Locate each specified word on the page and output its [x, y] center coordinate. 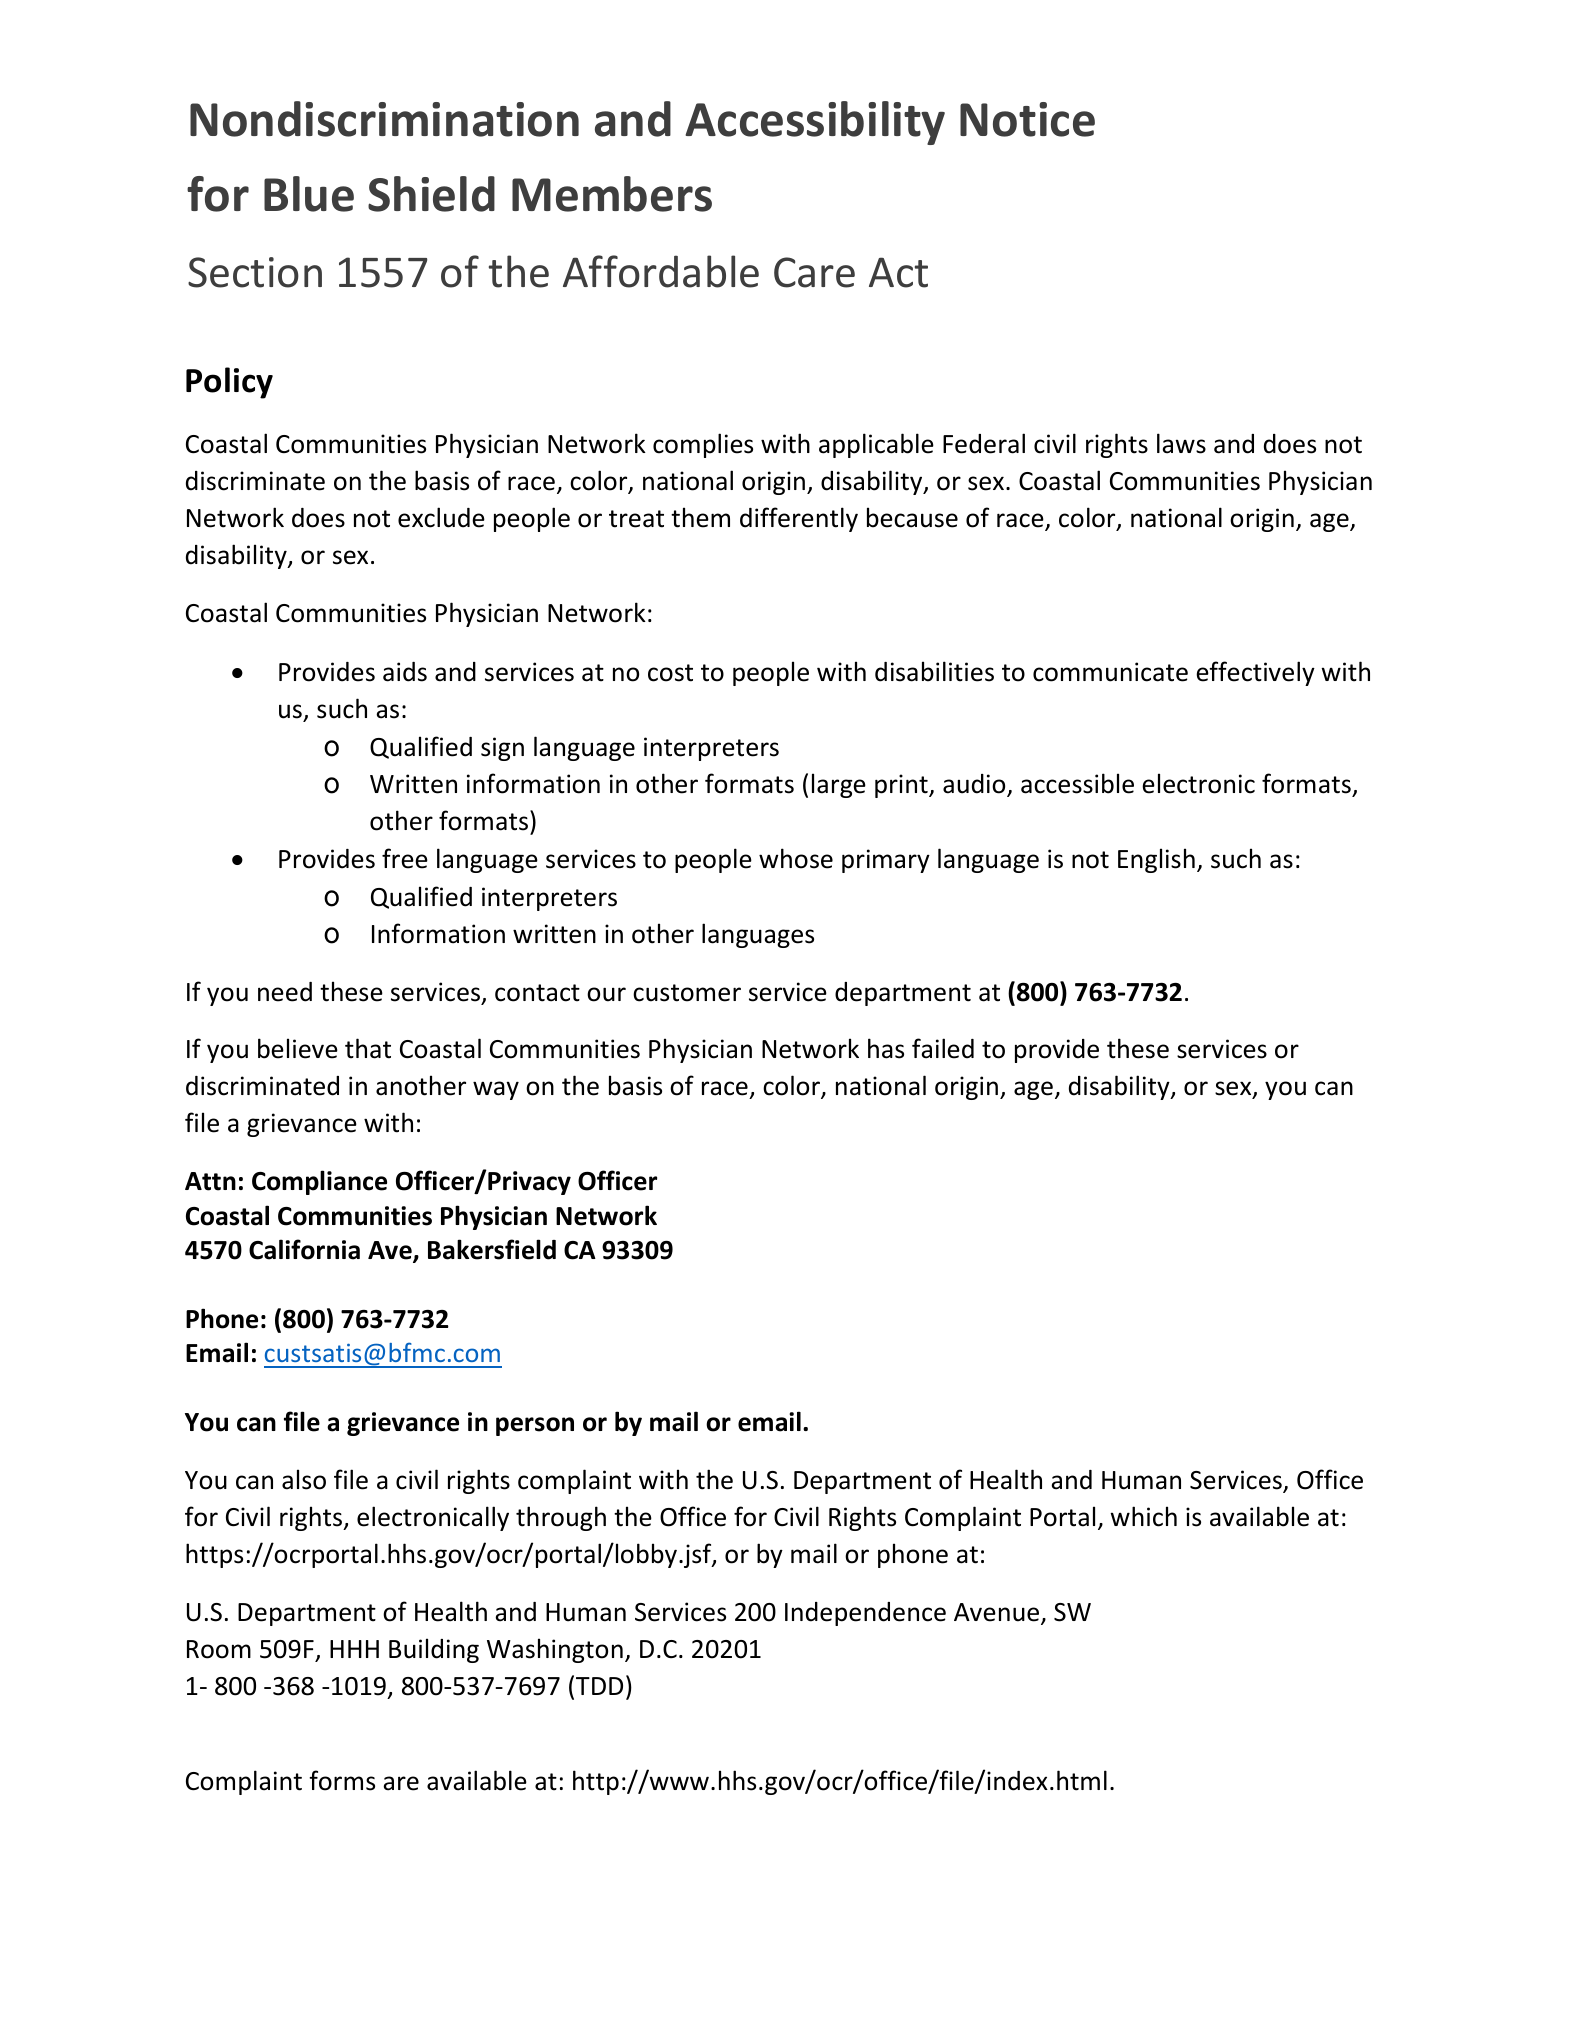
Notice [1027, 119]
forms [342, 1780]
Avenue [998, 1613]
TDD [599, 1686]
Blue [309, 194]
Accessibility [815, 123]
